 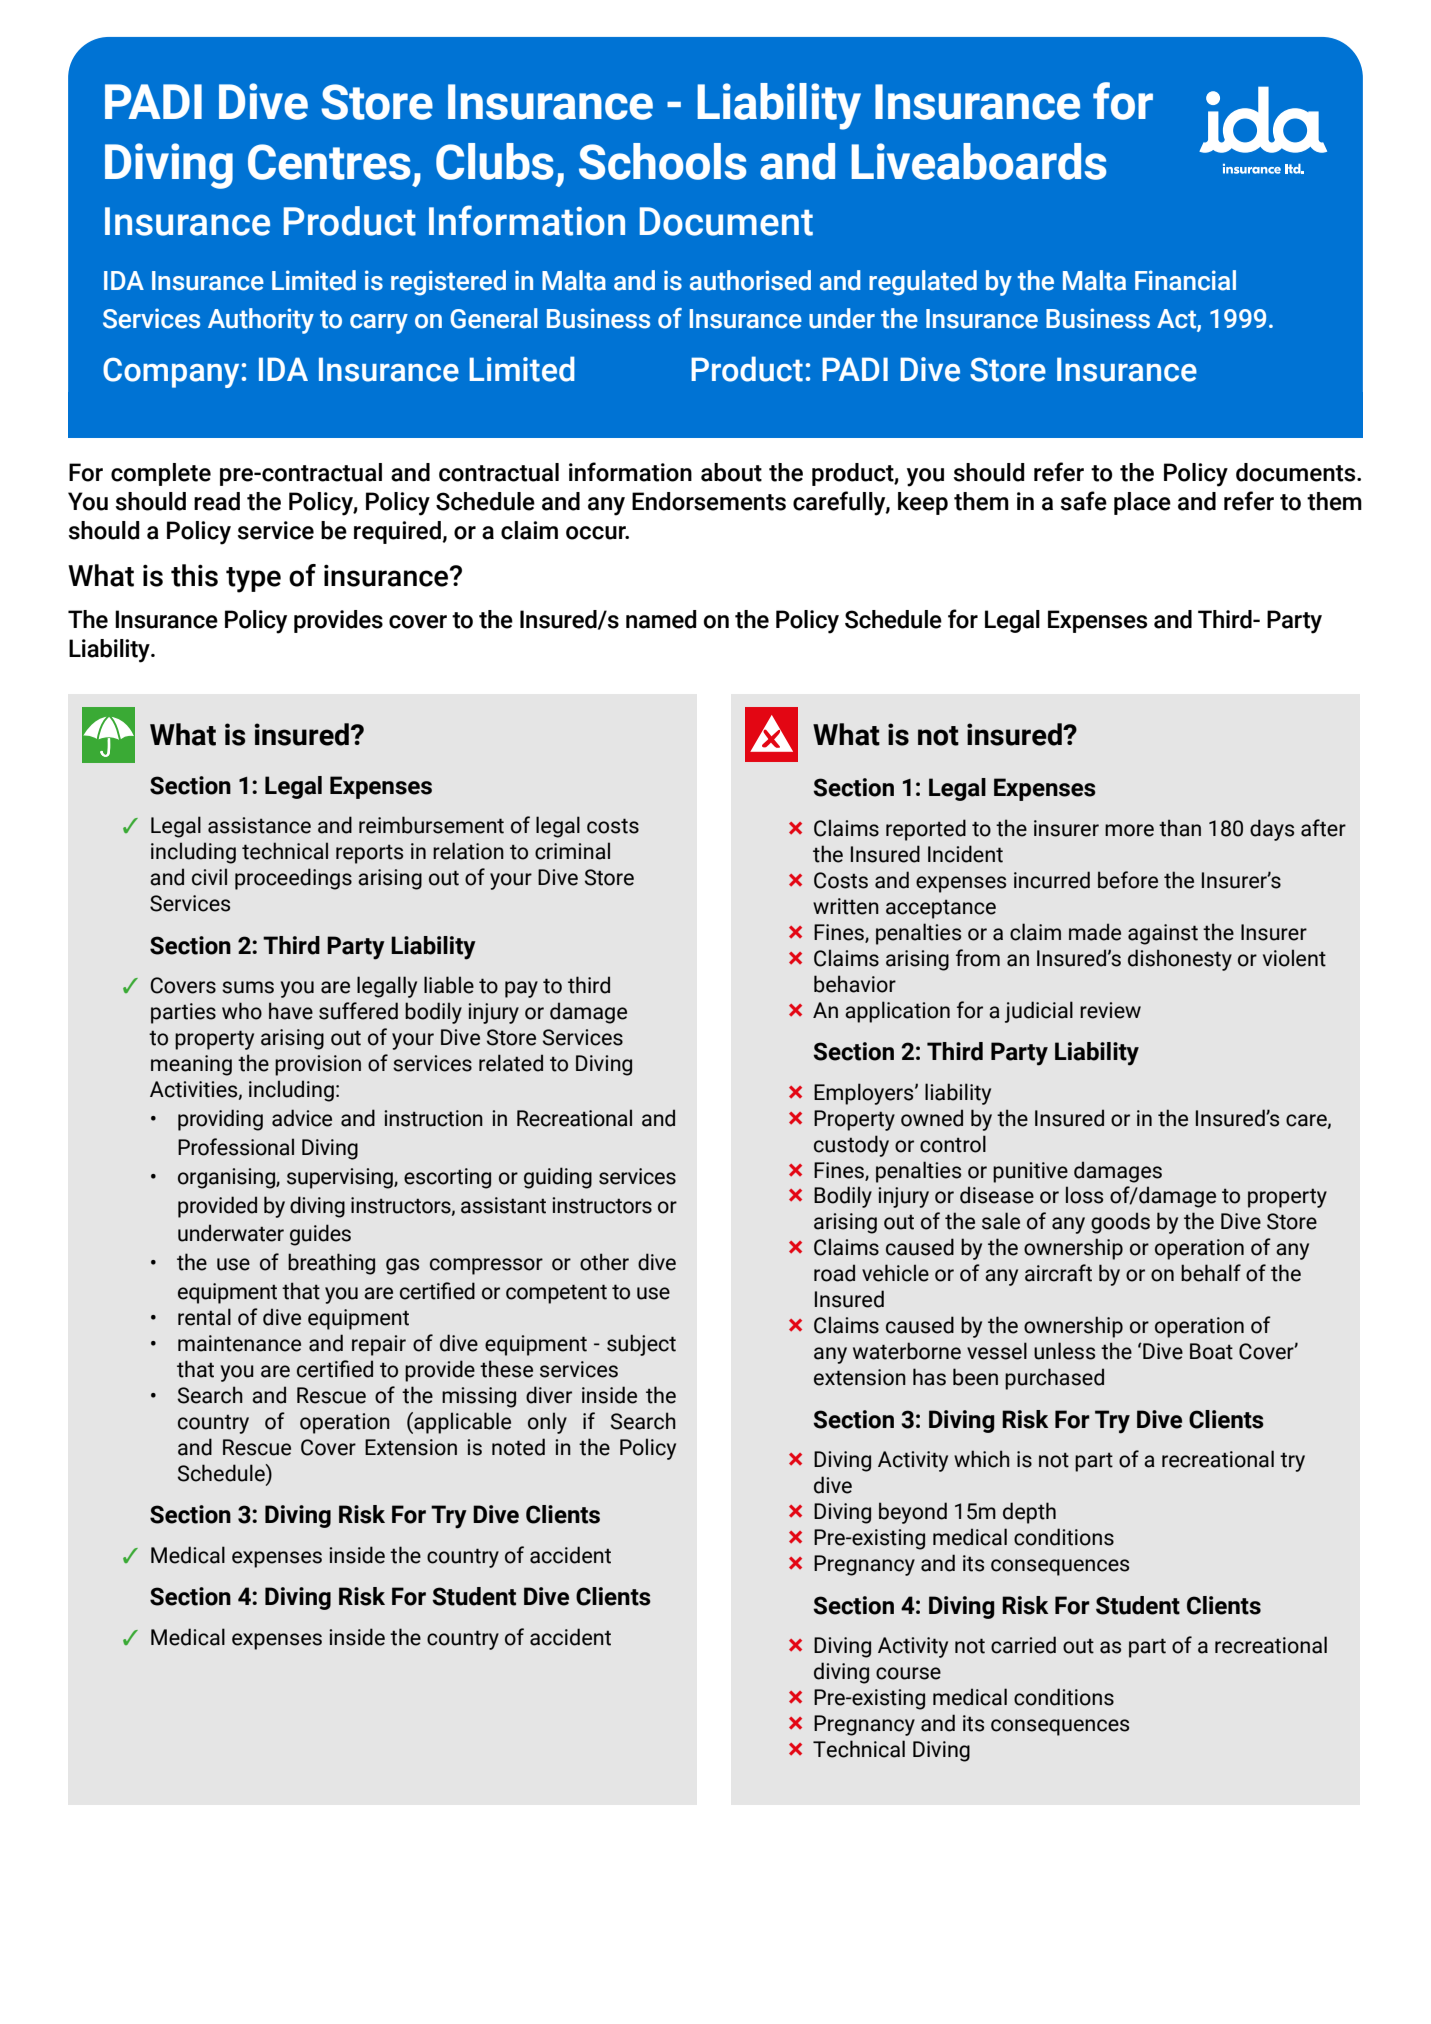 I want to click on Schools, so click(x=662, y=161).
